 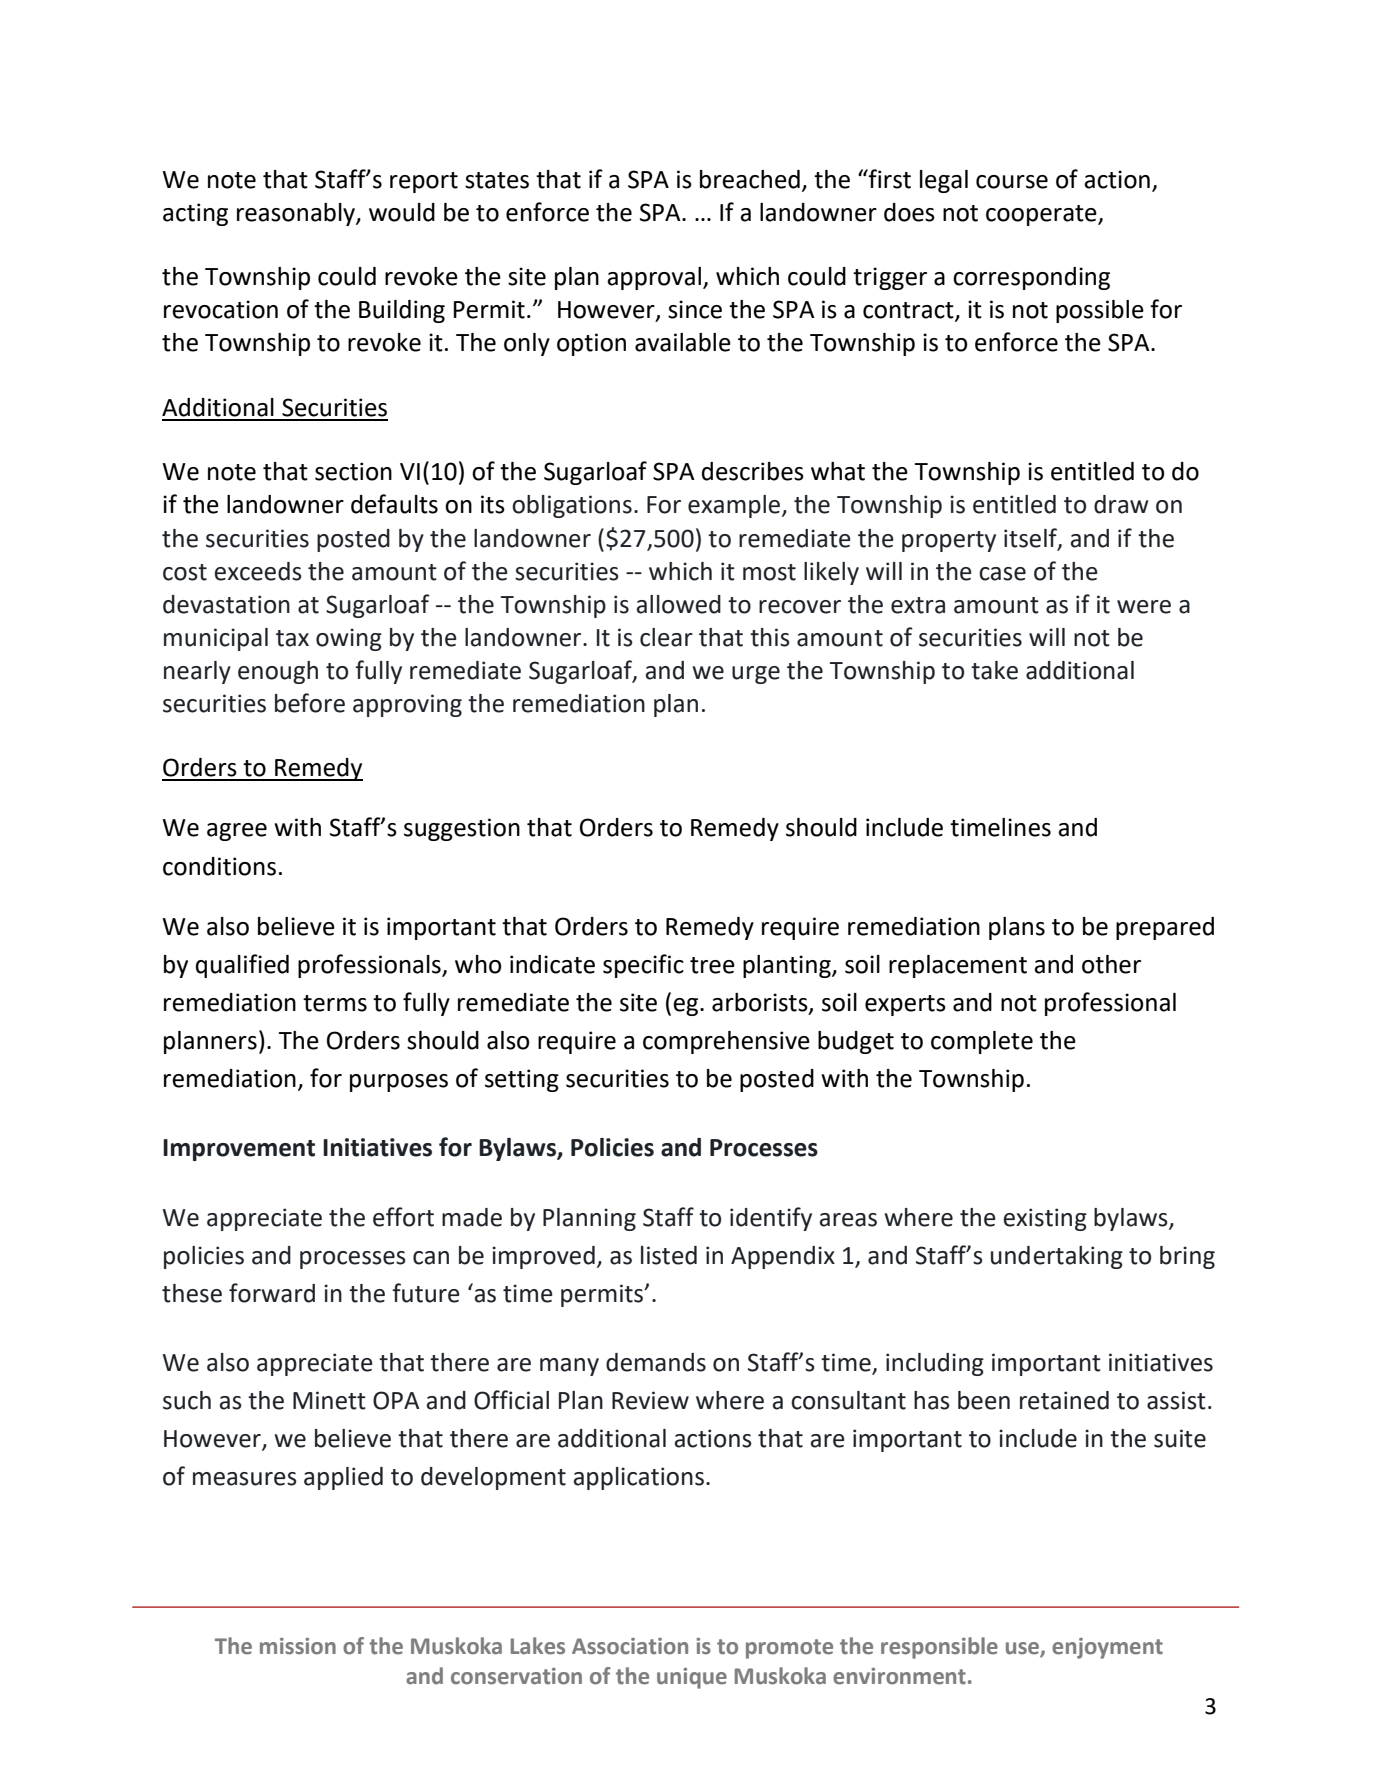 I want to click on tree, so click(x=712, y=965).
